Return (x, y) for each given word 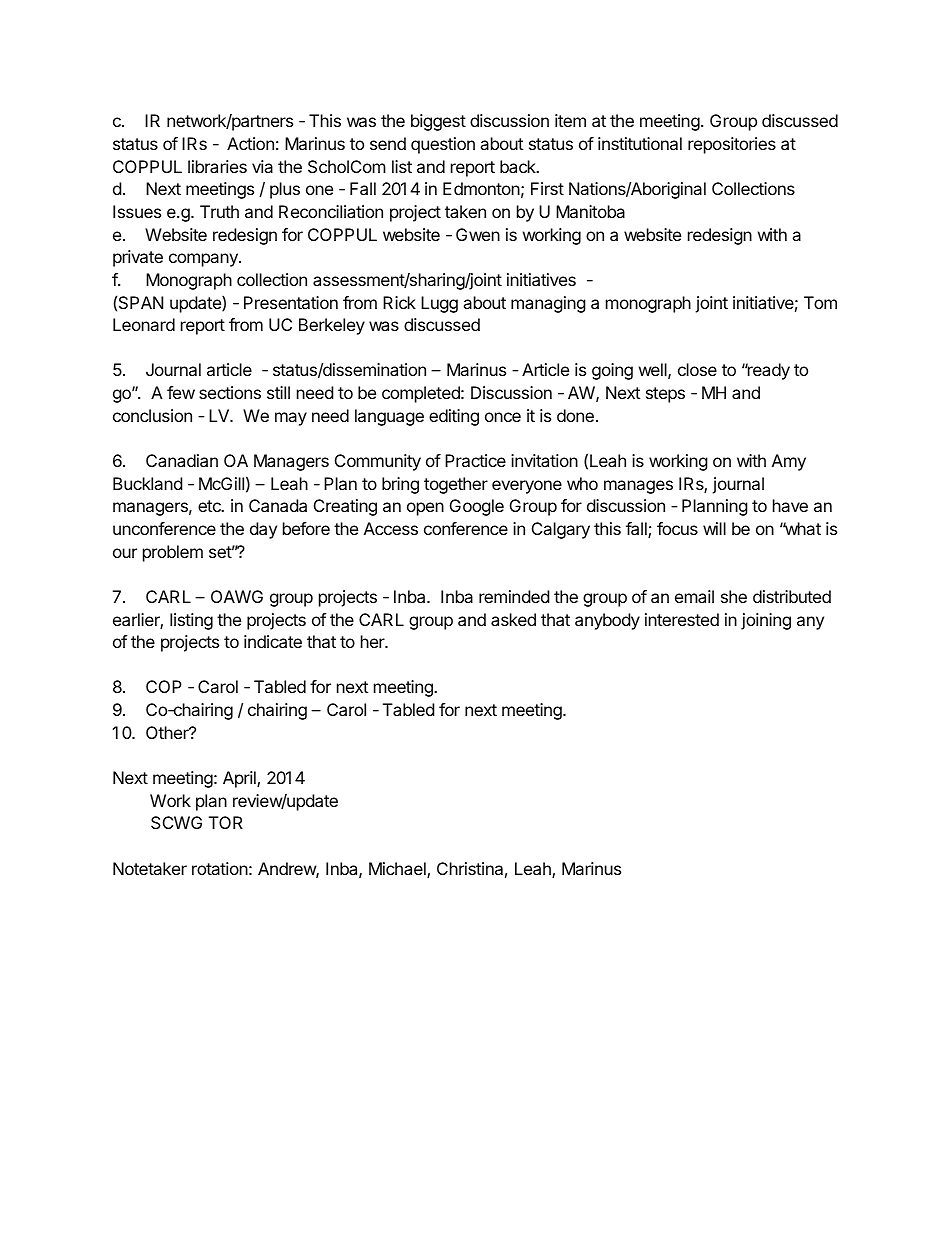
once (503, 417)
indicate (273, 641)
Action (250, 143)
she (734, 596)
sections (230, 392)
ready (767, 371)
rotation (220, 868)
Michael (398, 870)
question (443, 145)
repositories (732, 145)
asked (513, 619)
